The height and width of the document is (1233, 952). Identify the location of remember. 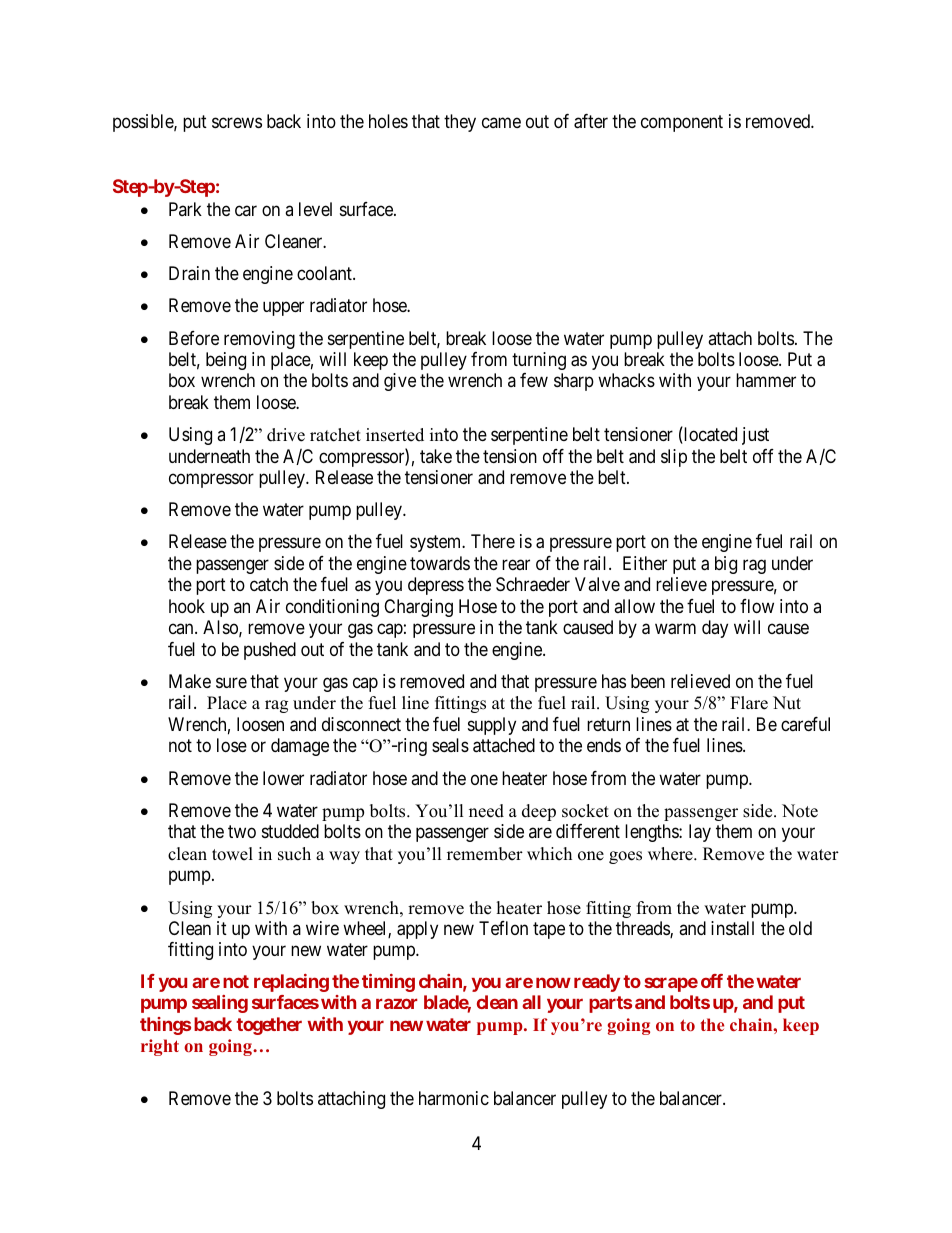
(485, 854).
